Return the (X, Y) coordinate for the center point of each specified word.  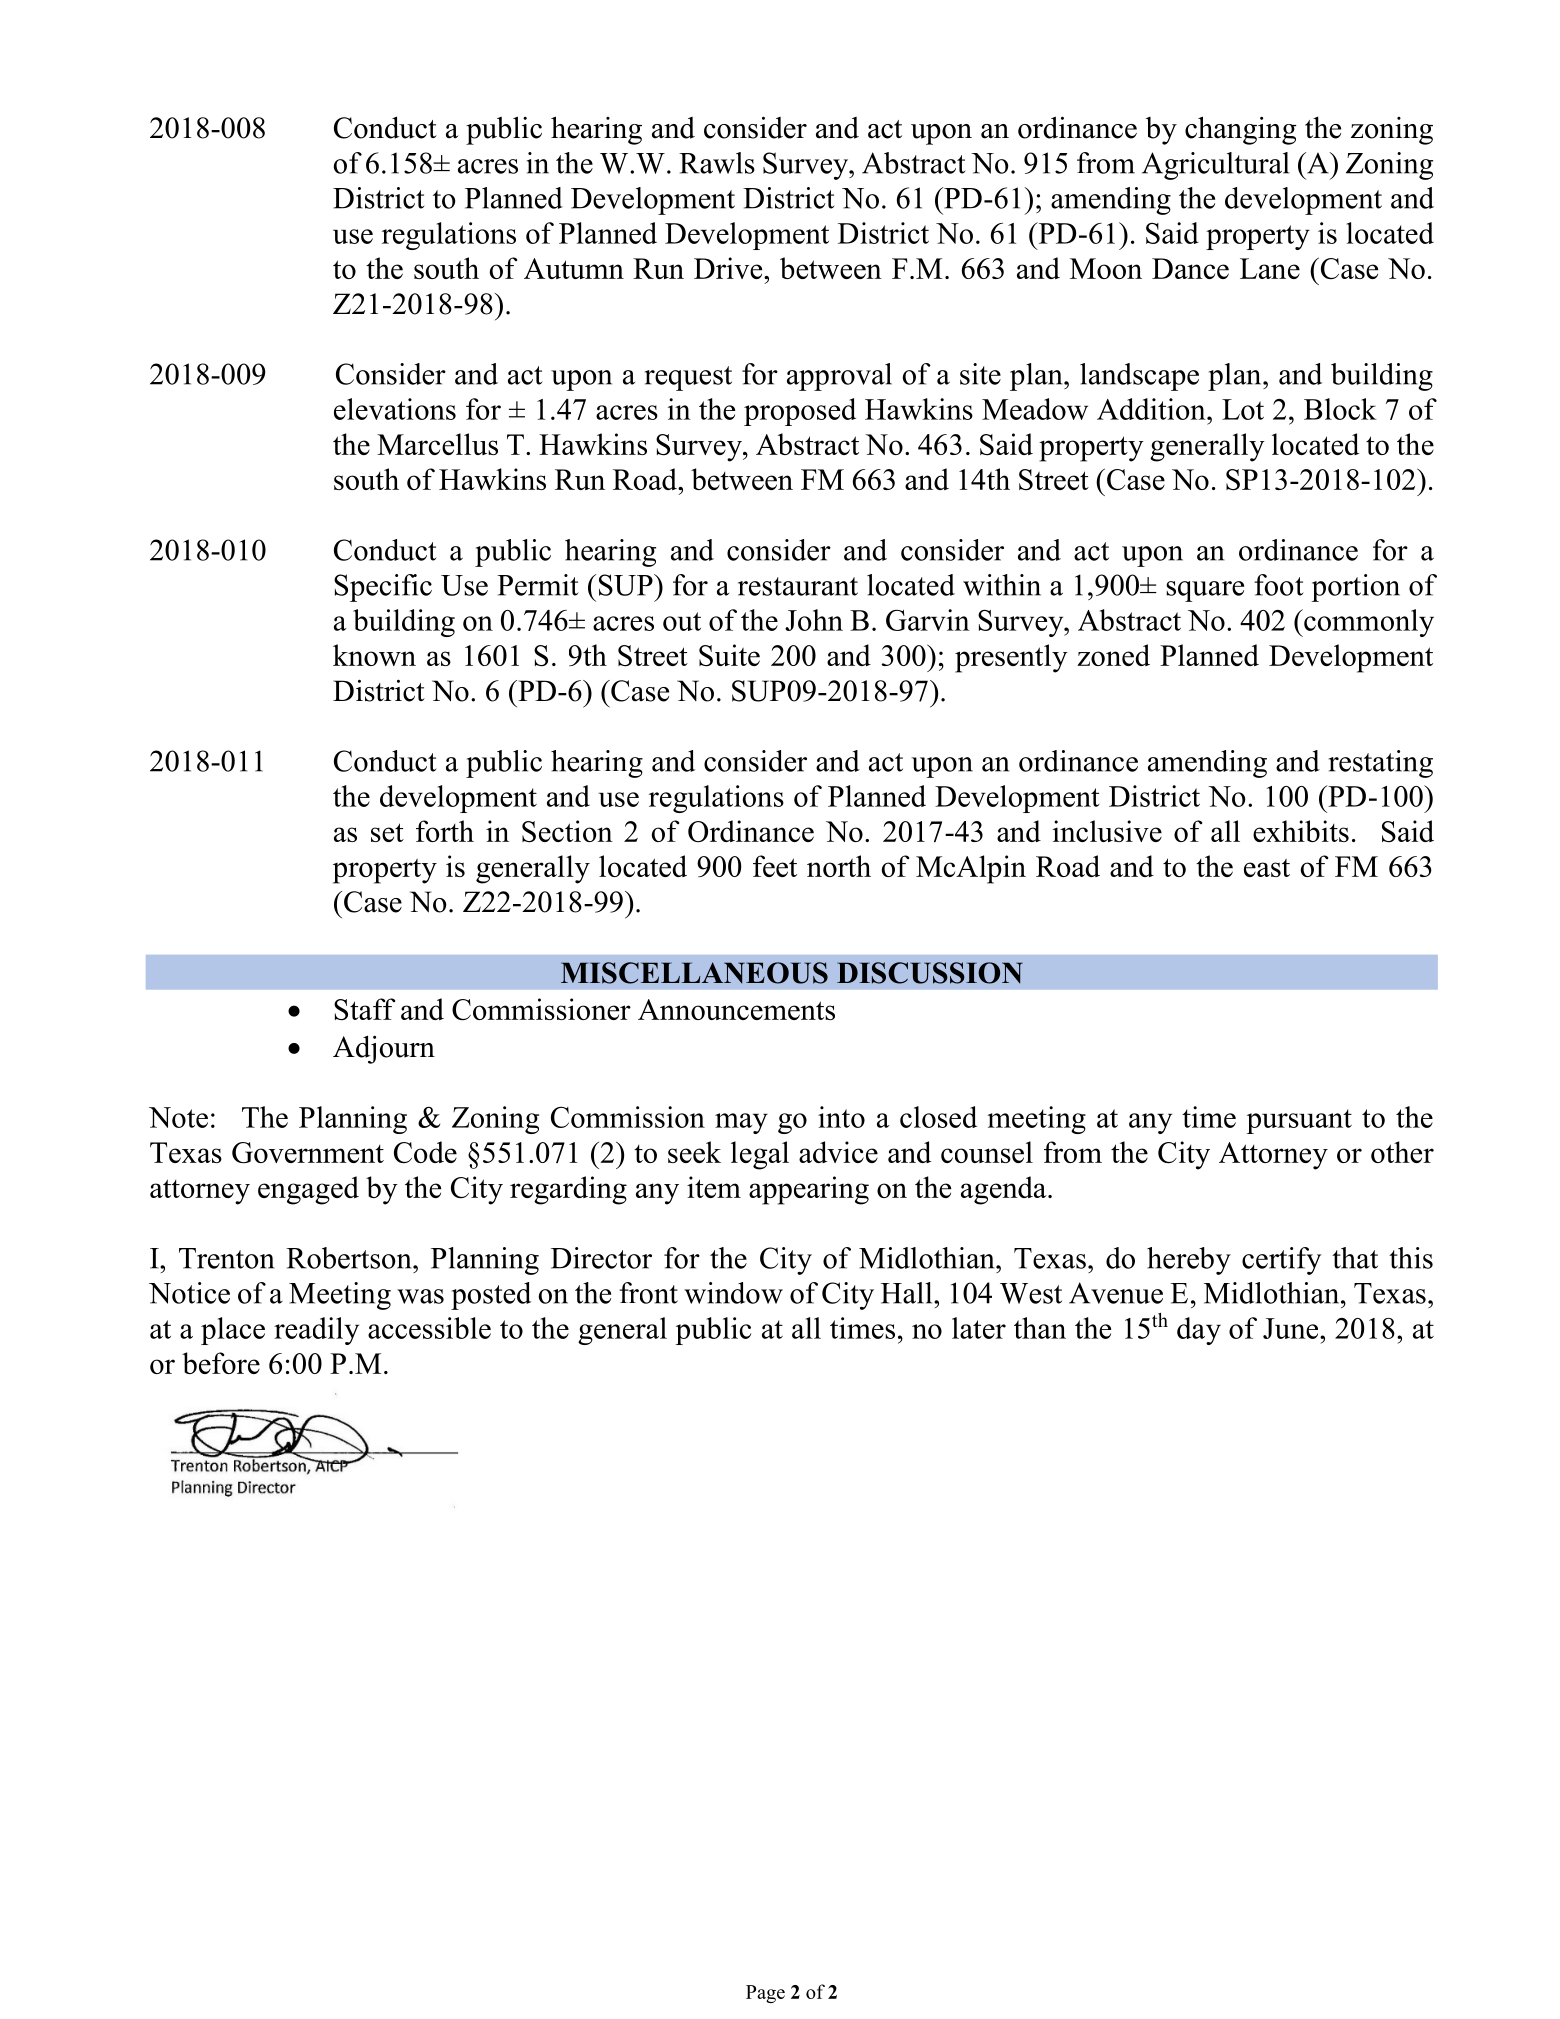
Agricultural (1215, 166)
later (979, 1328)
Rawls (717, 163)
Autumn (574, 268)
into (841, 1117)
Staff (364, 1009)
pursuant (1299, 1121)
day (1199, 1331)
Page (765, 1994)
